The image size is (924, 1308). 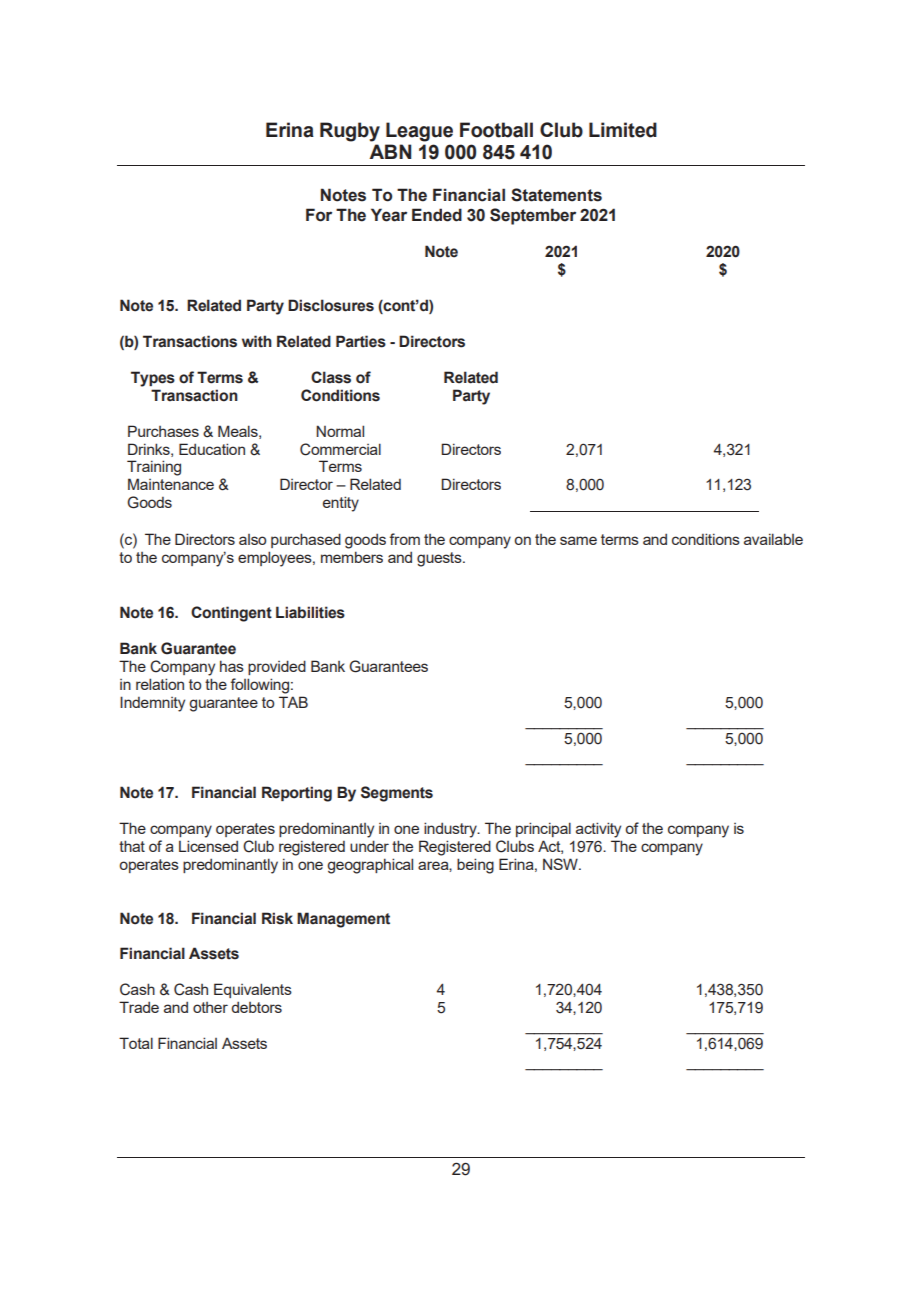 What do you see at coordinates (623, 130) in the image?
I see `Limited` at bounding box center [623, 130].
